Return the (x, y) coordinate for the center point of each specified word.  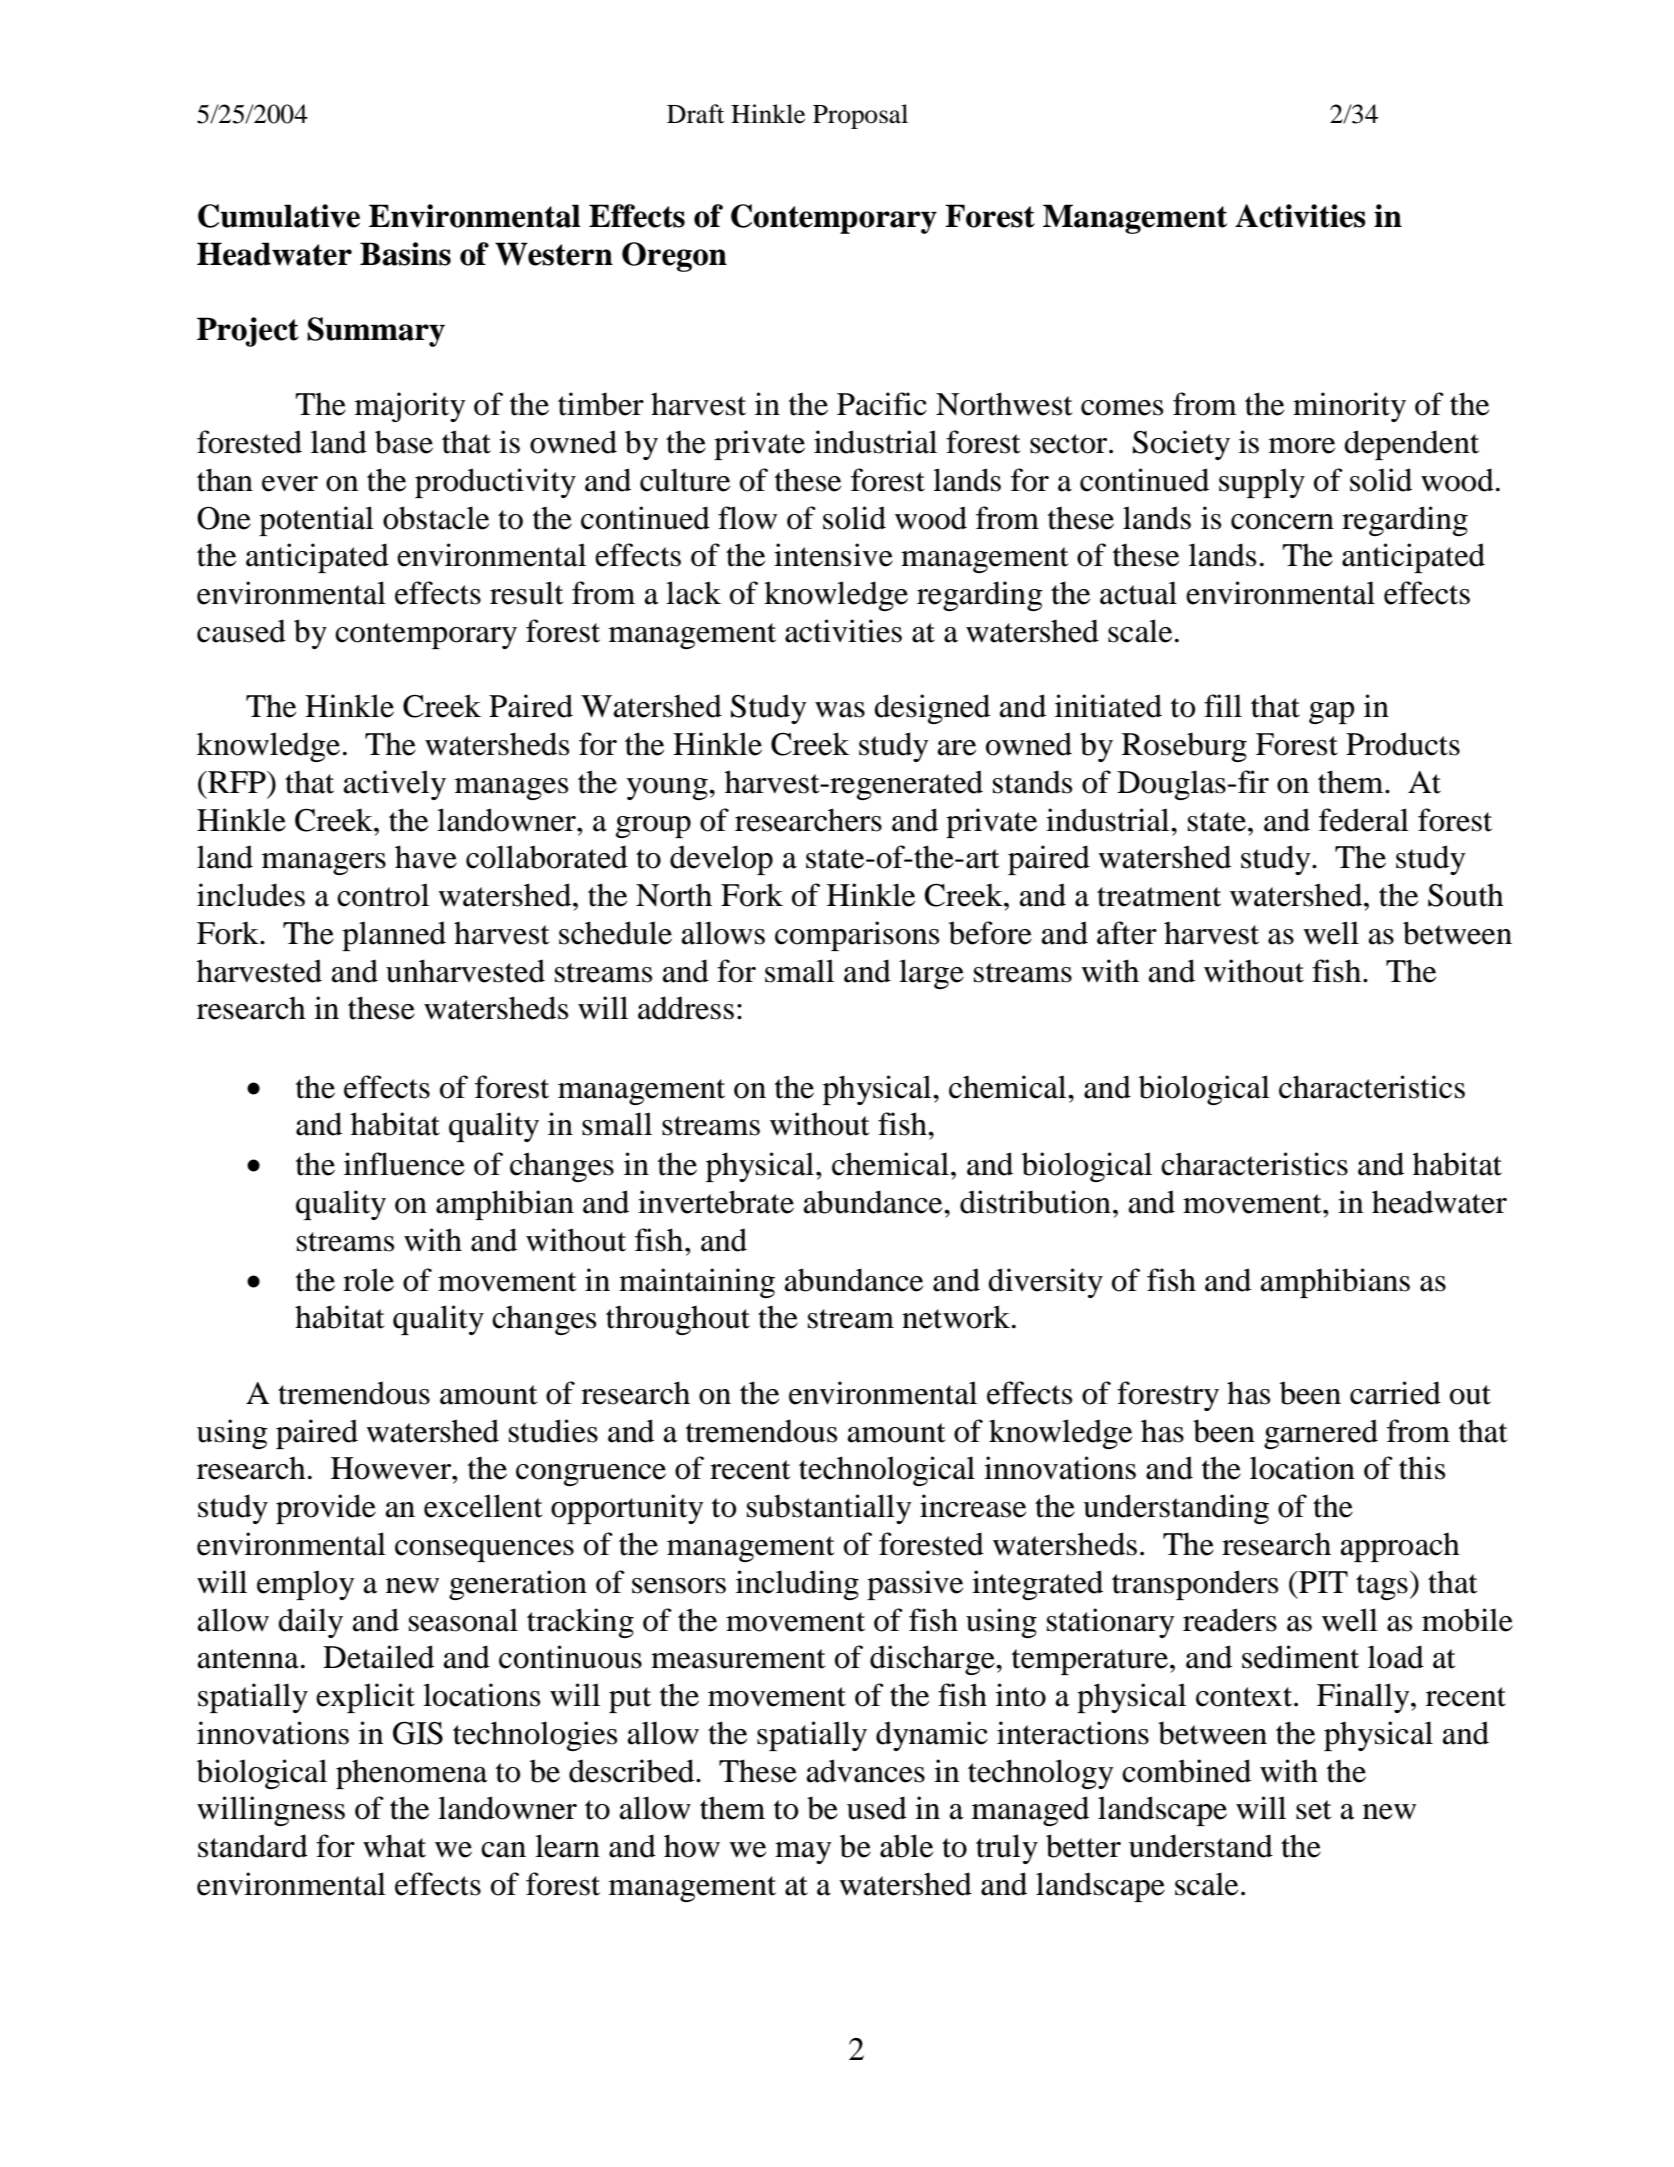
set (1313, 1810)
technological (887, 1471)
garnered (1321, 1434)
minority (1349, 407)
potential (316, 521)
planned (394, 936)
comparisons (857, 936)
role (368, 1280)
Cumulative (279, 216)
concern (1282, 522)
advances (866, 1771)
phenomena (412, 1774)
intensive (833, 555)
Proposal (860, 116)
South (1466, 895)
